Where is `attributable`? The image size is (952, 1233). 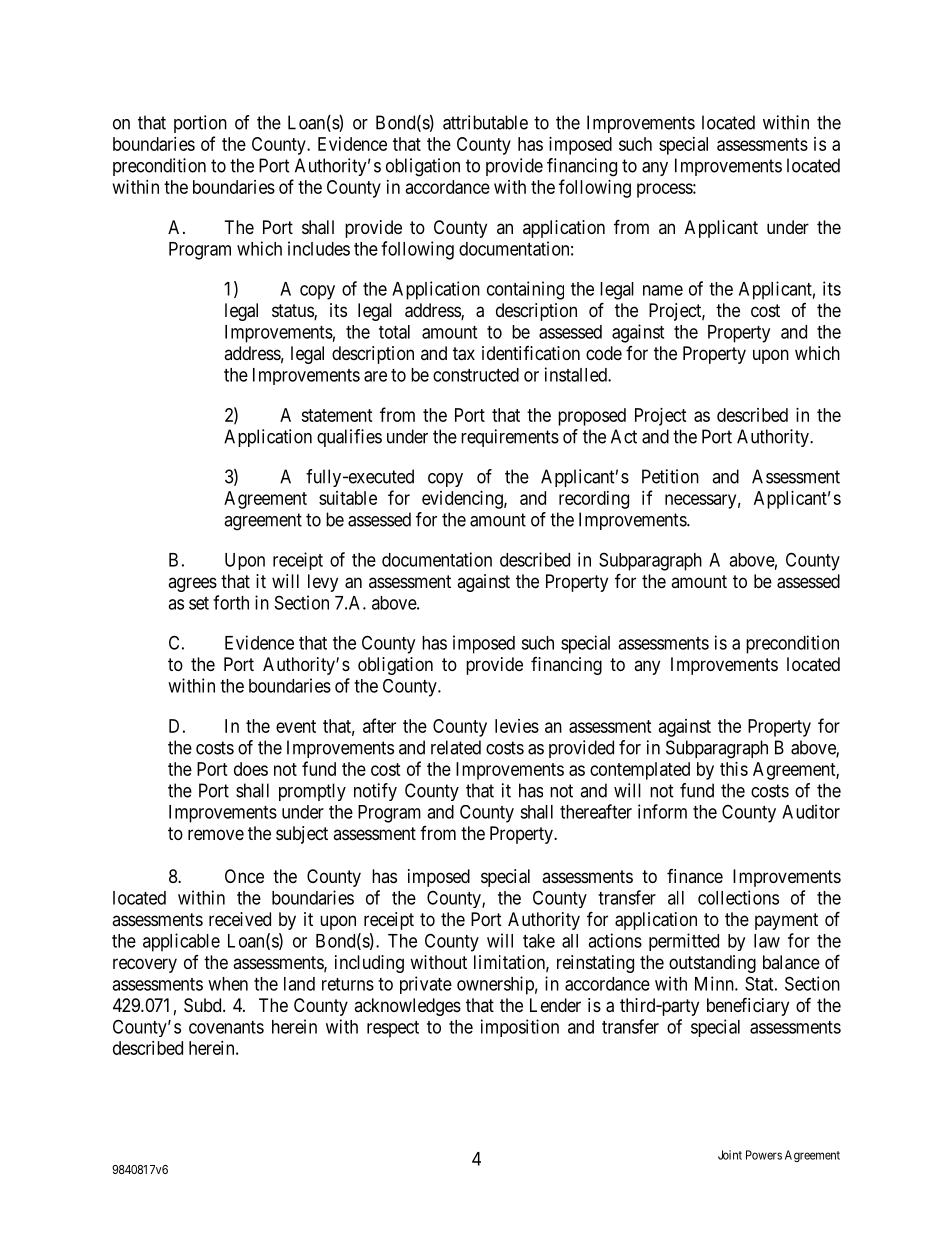 attributable is located at coordinates (485, 122).
